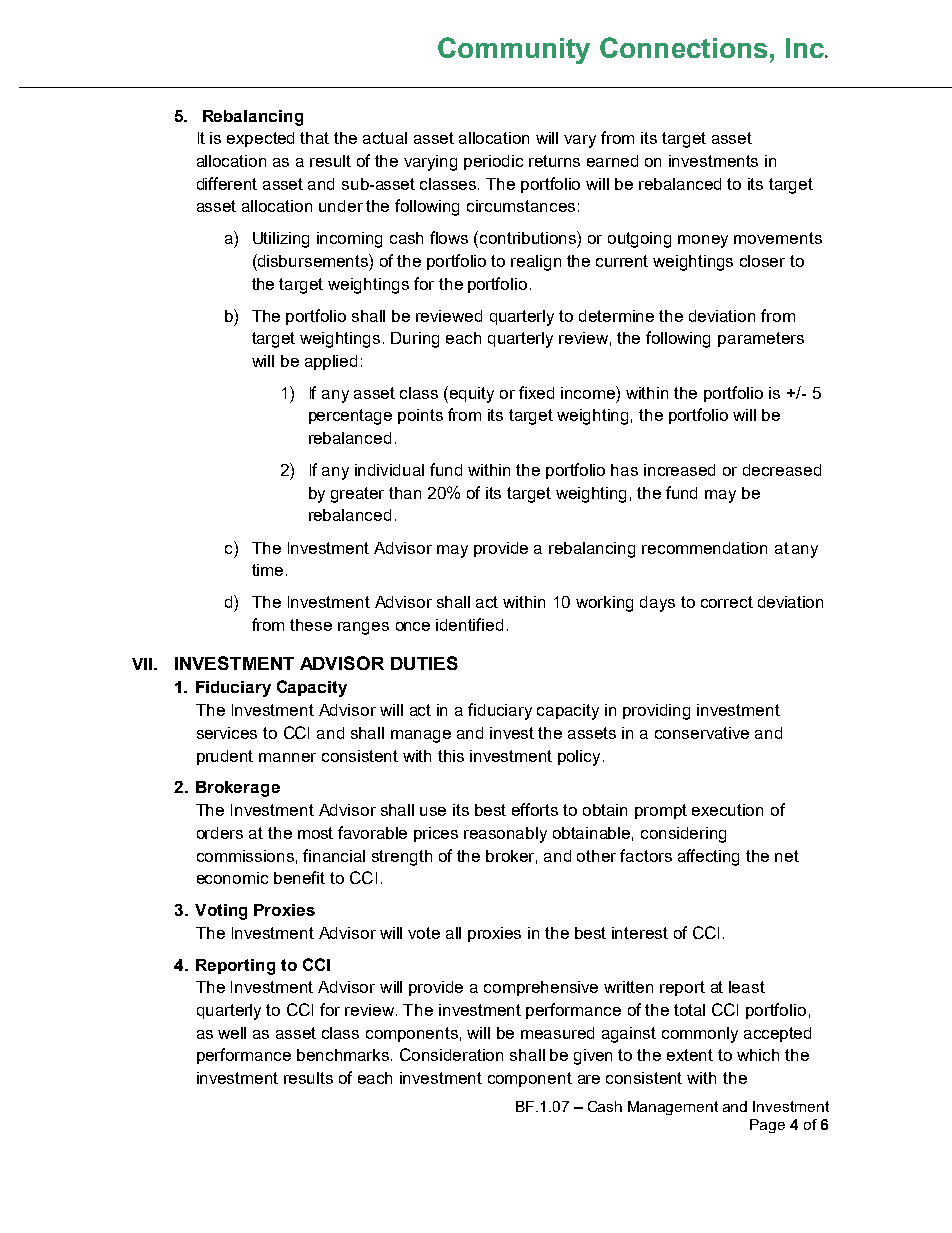 The image size is (952, 1233). What do you see at coordinates (683, 47) in the screenshot?
I see `Connections` at bounding box center [683, 47].
